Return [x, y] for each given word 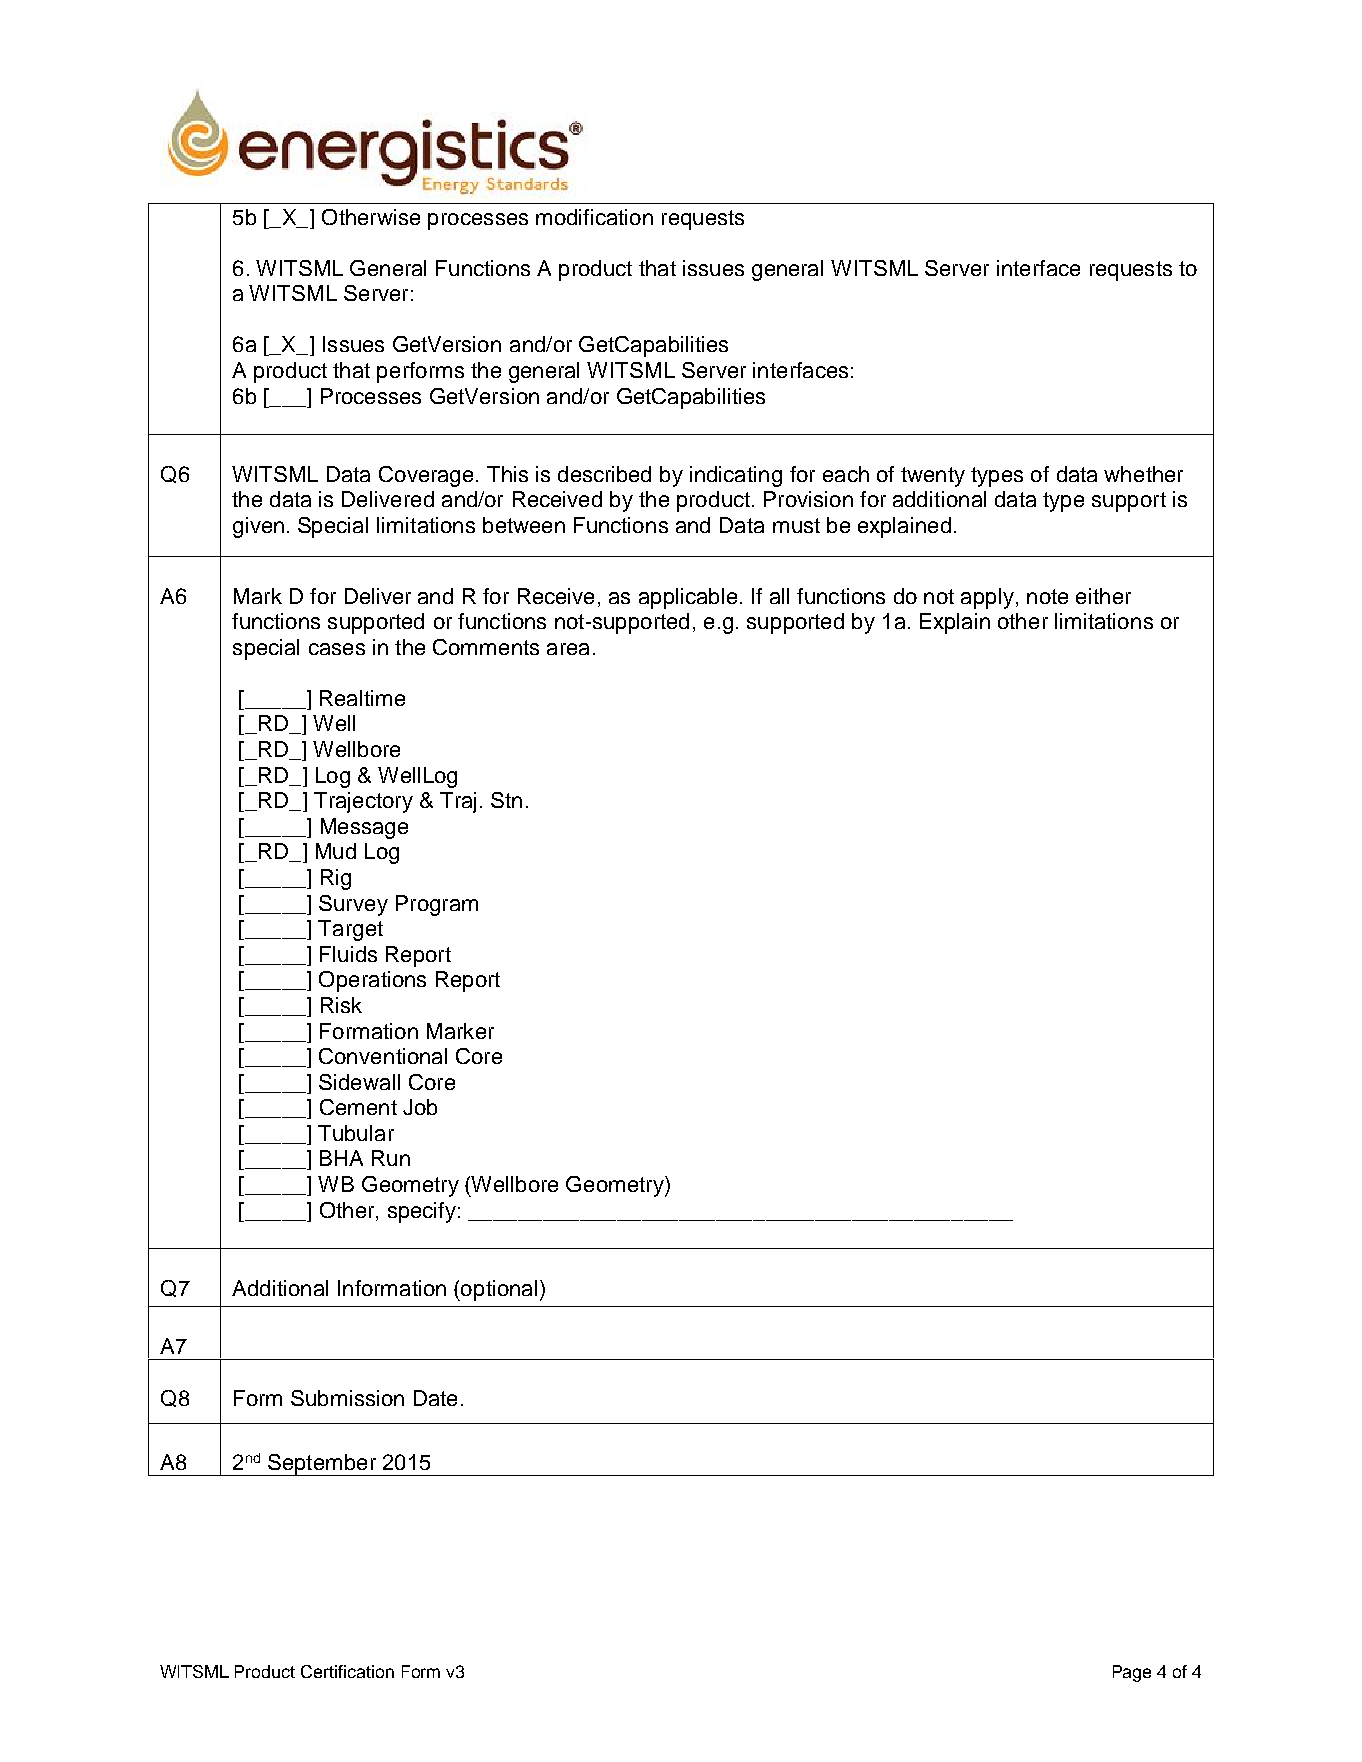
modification [594, 217]
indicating [736, 476]
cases [337, 649]
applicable [688, 598]
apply [987, 598]
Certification [347, 1671]
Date [435, 1398]
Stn [506, 800]
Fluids [348, 954]
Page [1132, 1673]
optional [498, 1290]
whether [1143, 474]
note [1047, 596]
